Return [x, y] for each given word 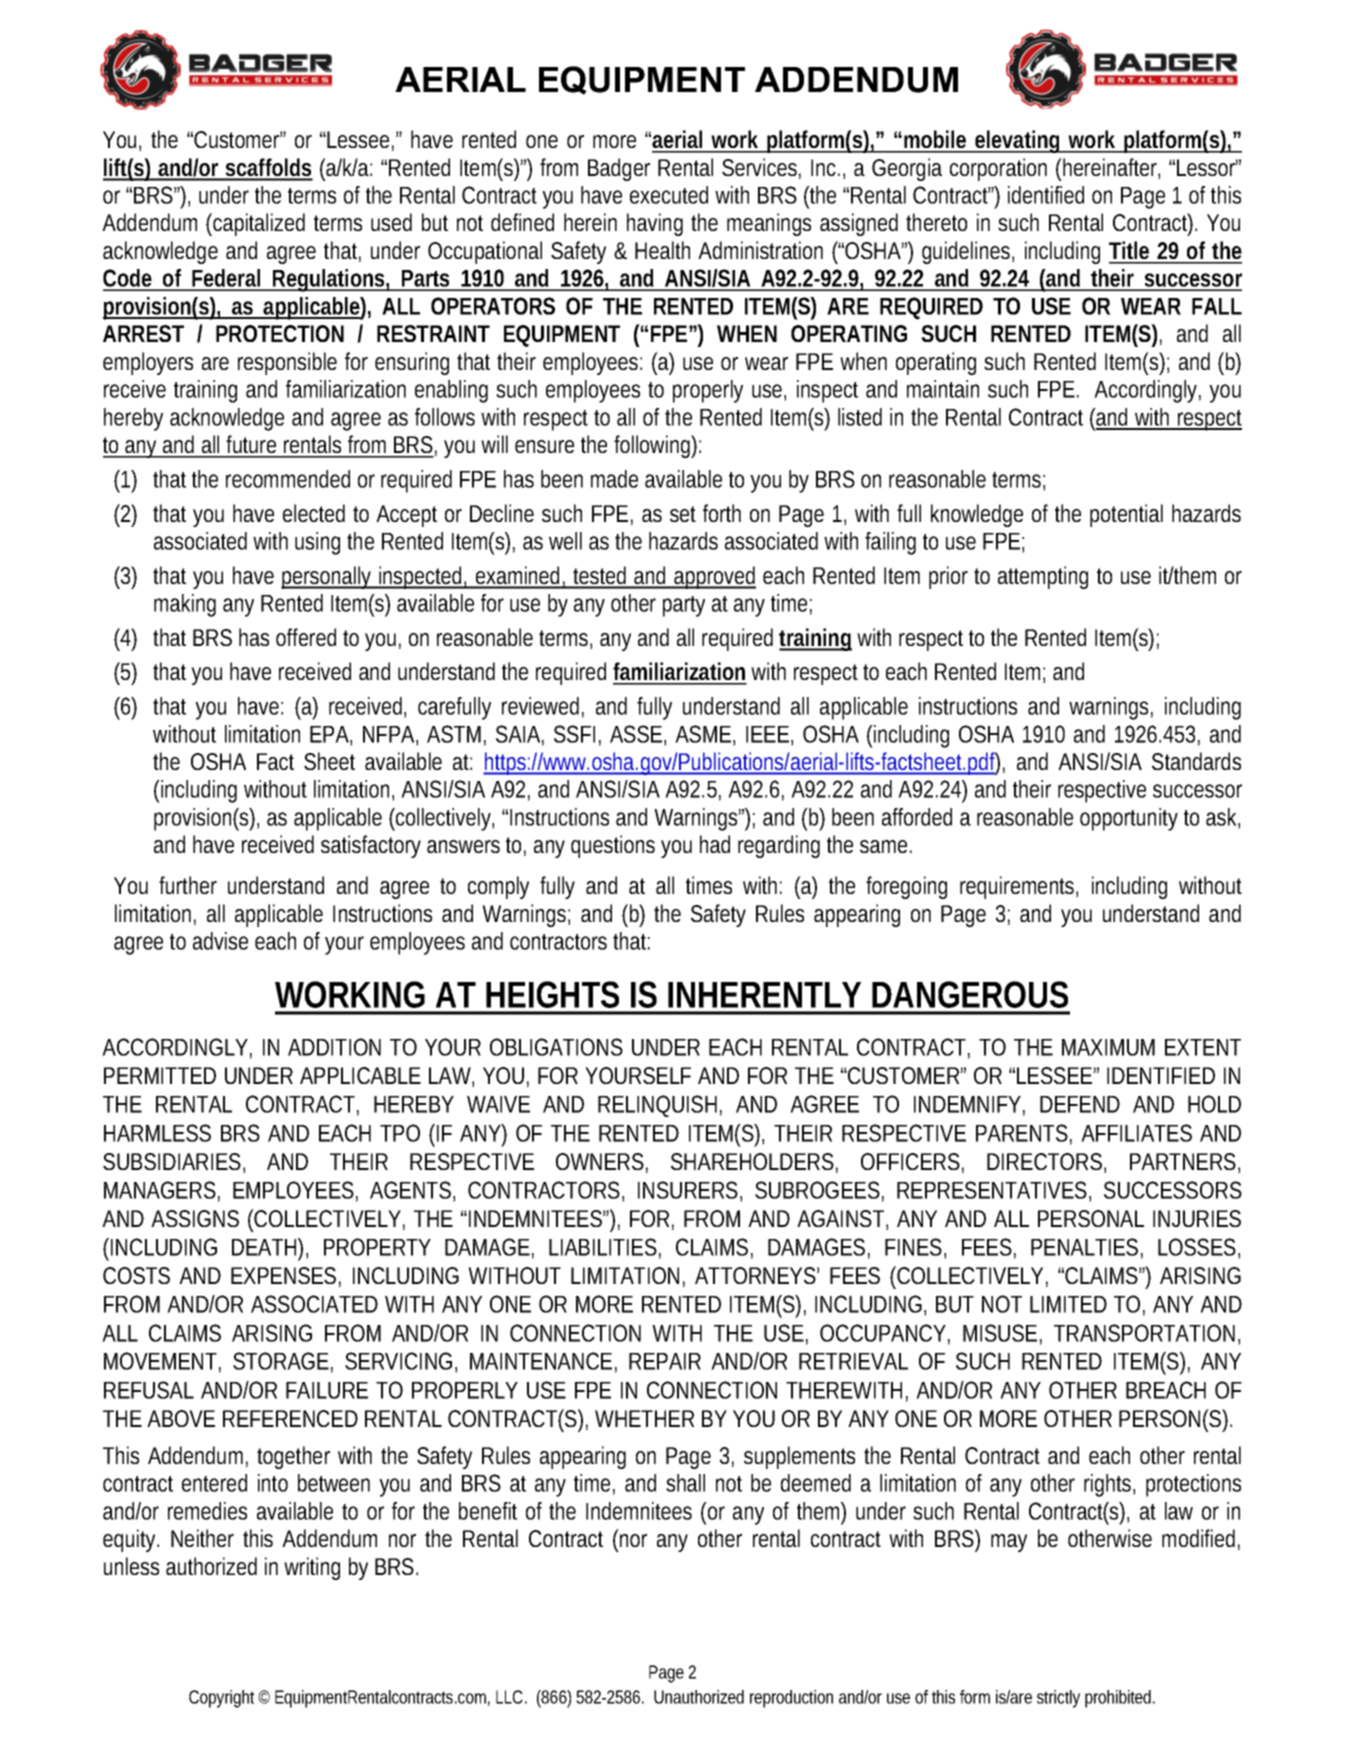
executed [669, 195]
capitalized [258, 224]
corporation [998, 169]
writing [312, 1568]
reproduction [791, 1699]
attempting [1043, 577]
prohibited [1120, 1699]
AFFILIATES [1136, 1133]
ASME [703, 734]
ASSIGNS [195, 1218]
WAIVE [498, 1104]
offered [306, 637]
